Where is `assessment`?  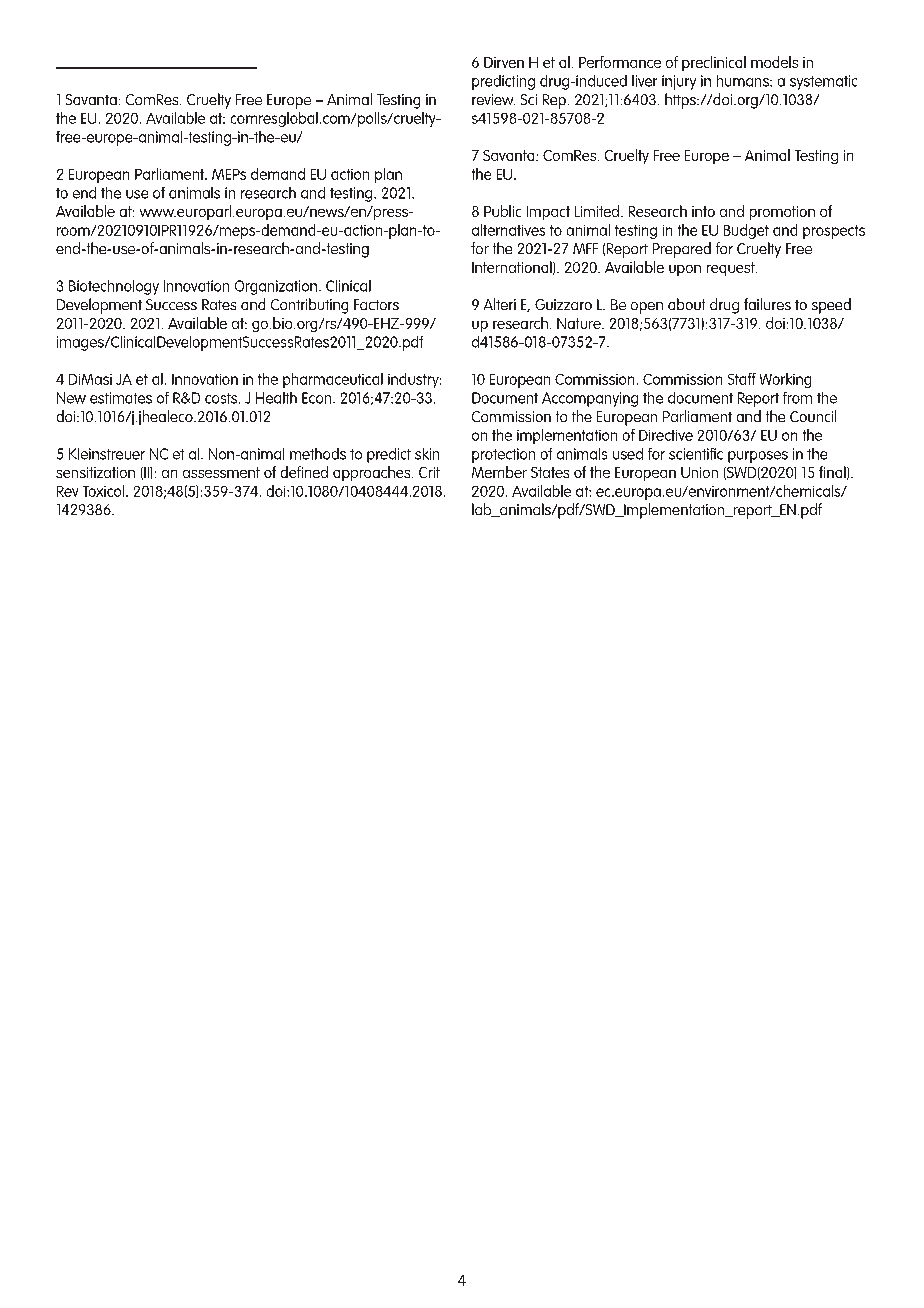
assessment is located at coordinates (221, 472).
